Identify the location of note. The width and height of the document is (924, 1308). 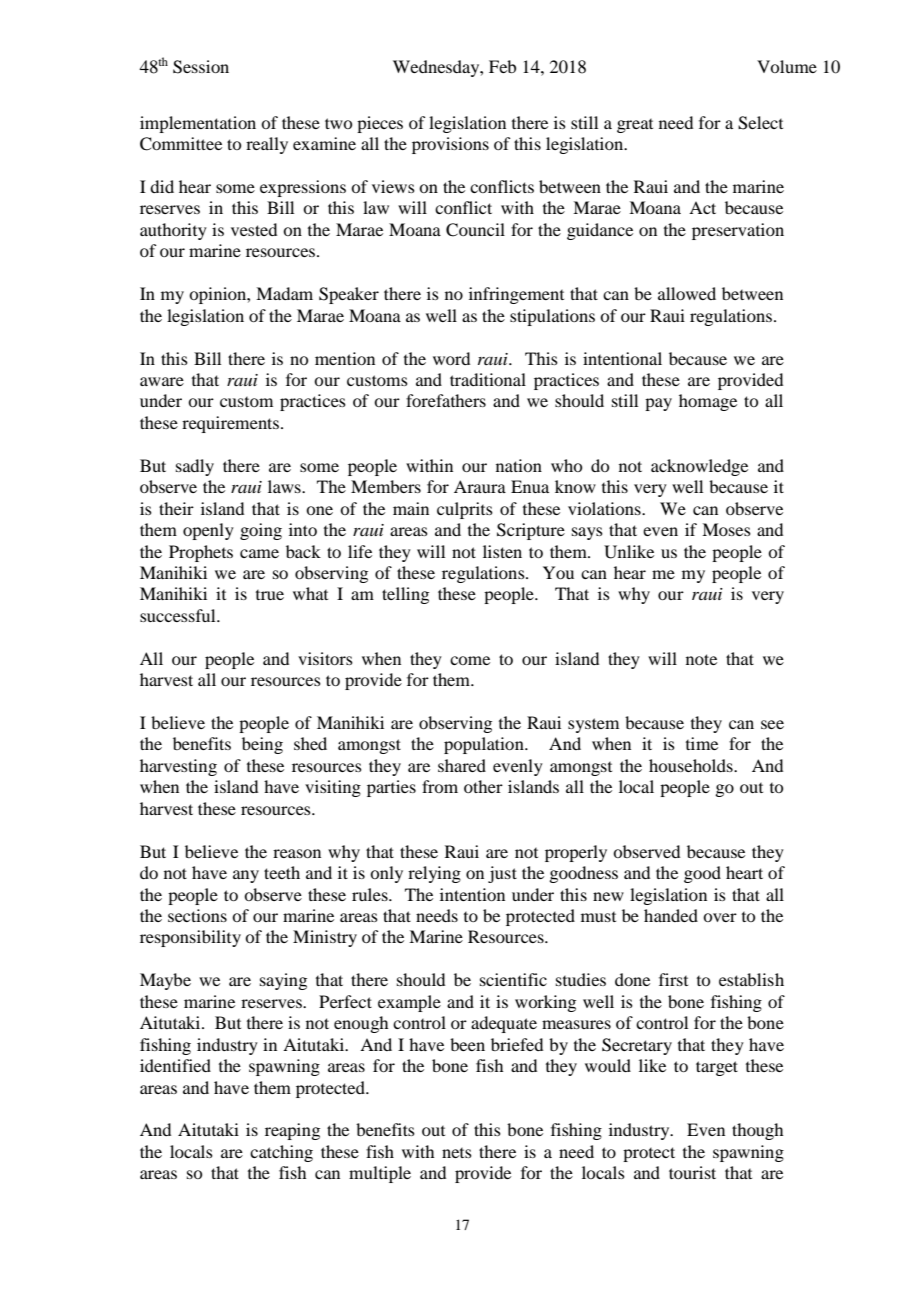
(701, 659).
